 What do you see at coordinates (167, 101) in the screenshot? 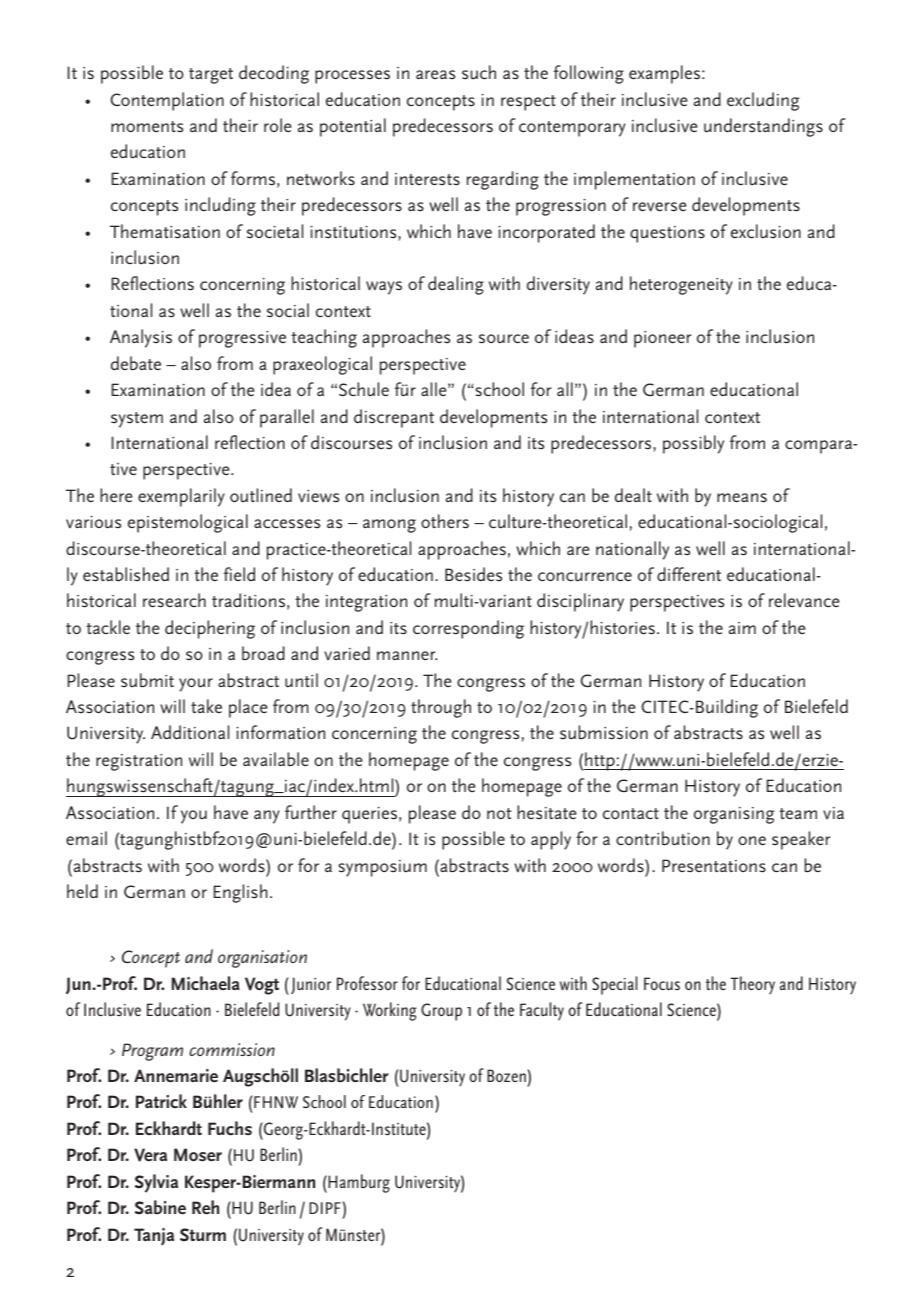
I see `Contemplation` at bounding box center [167, 101].
